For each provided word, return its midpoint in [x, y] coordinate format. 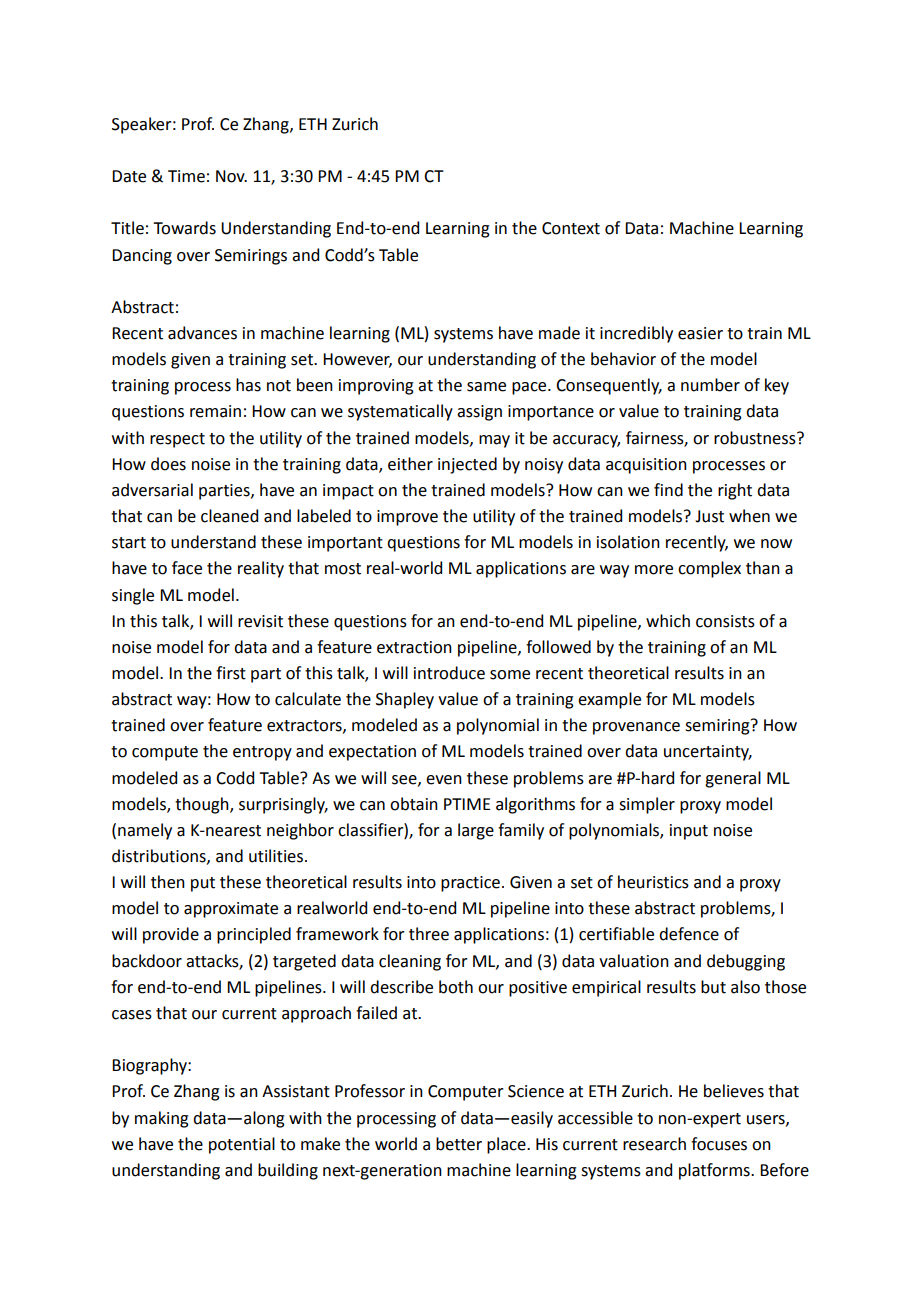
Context [571, 228]
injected [467, 465]
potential [242, 1145]
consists [725, 621]
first [231, 673]
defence [689, 934]
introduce [449, 673]
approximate [231, 910]
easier [700, 333]
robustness [756, 438]
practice [470, 884]
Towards [184, 228]
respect [177, 440]
